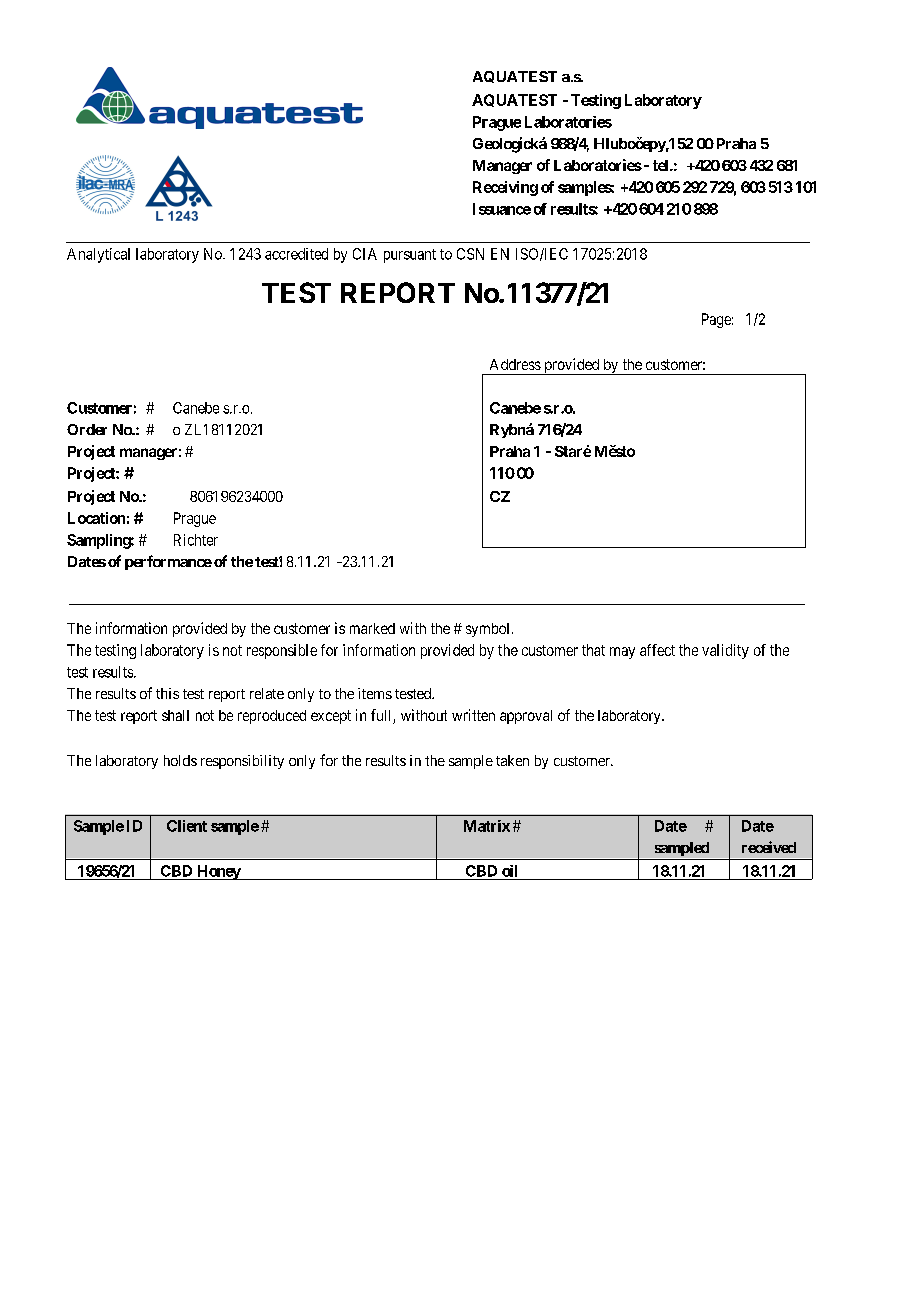 The height and width of the screenshot is (1307, 924). What do you see at coordinates (282, 651) in the screenshot?
I see `responsible` at bounding box center [282, 651].
